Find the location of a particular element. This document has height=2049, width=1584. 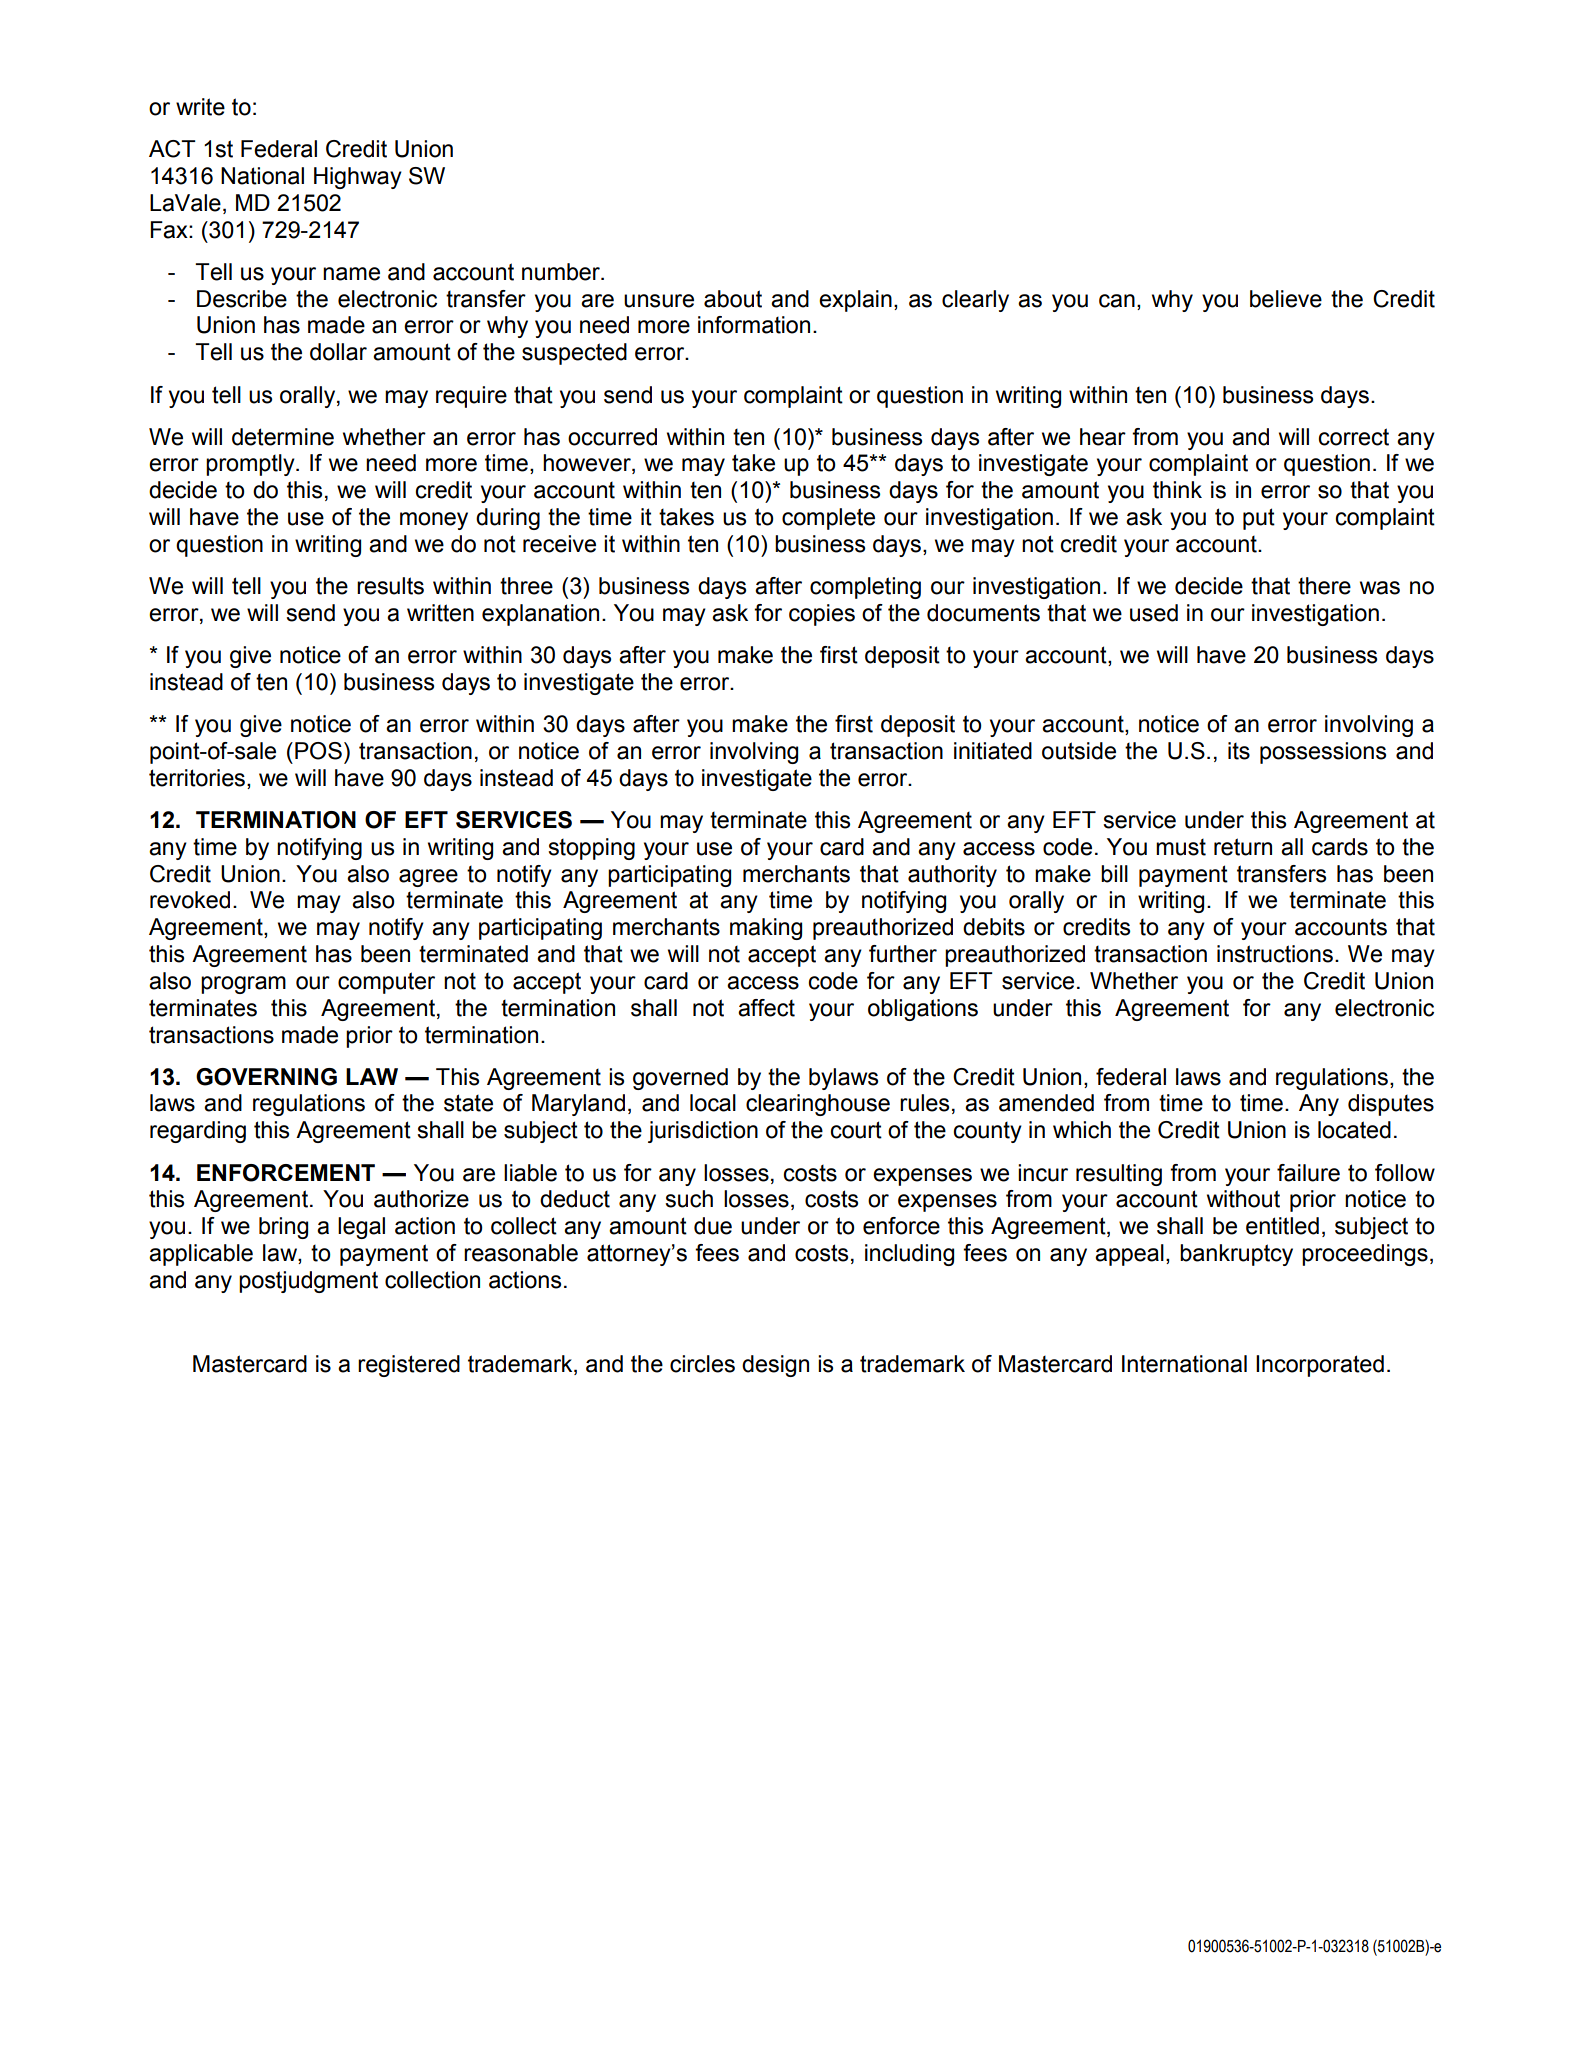

Highway is located at coordinates (358, 178).
